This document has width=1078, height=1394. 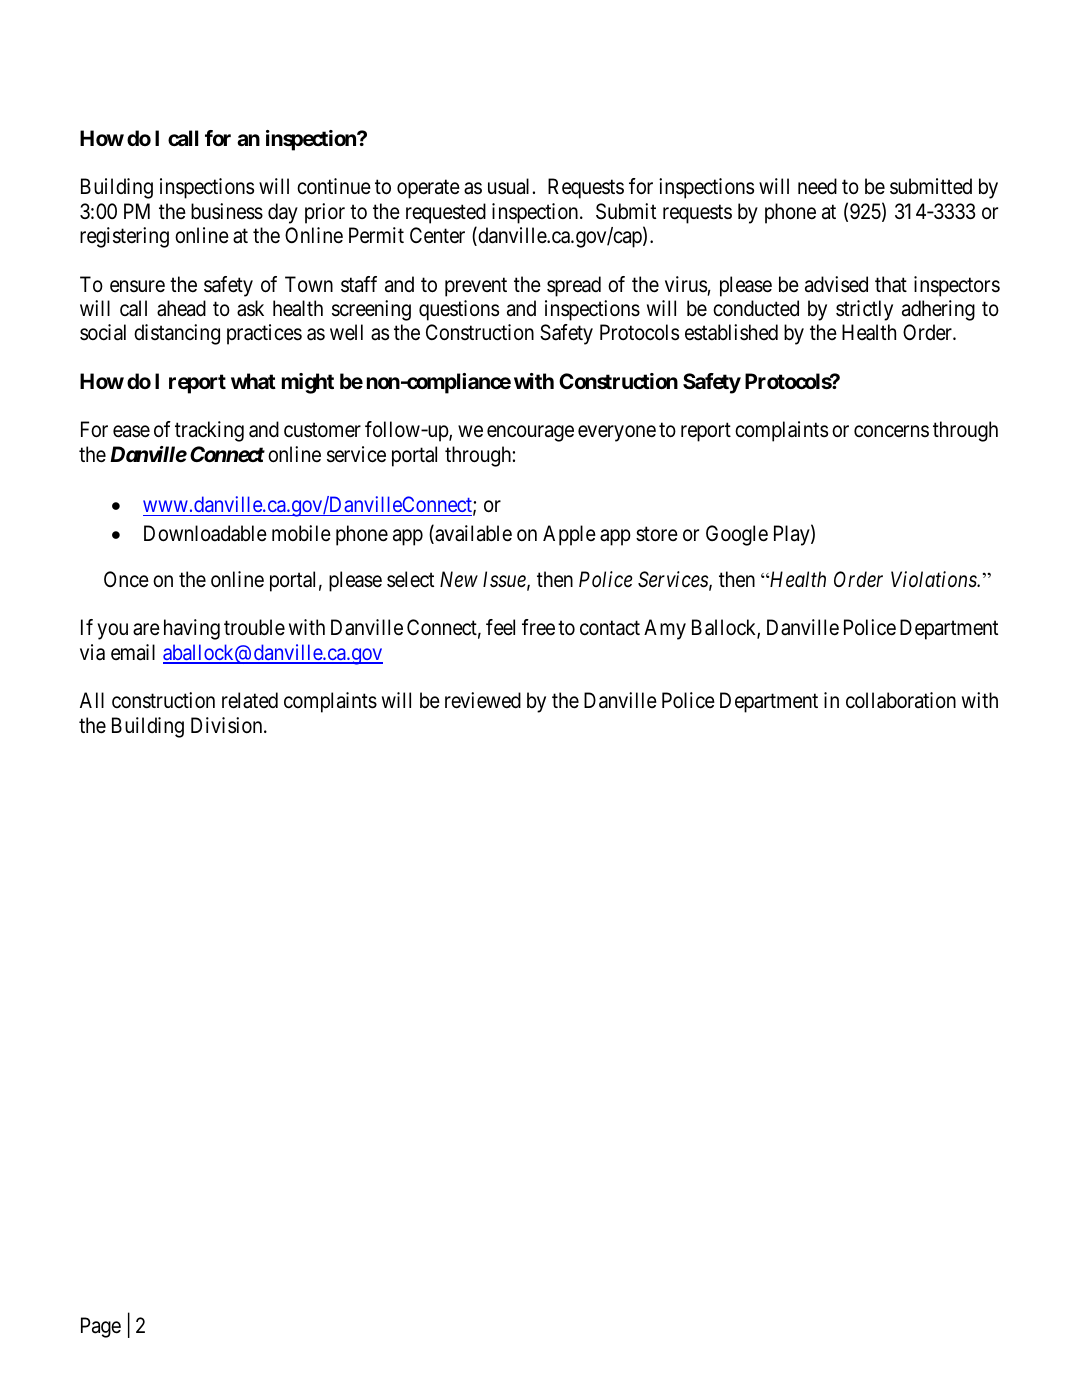 I want to click on business, so click(x=227, y=211).
